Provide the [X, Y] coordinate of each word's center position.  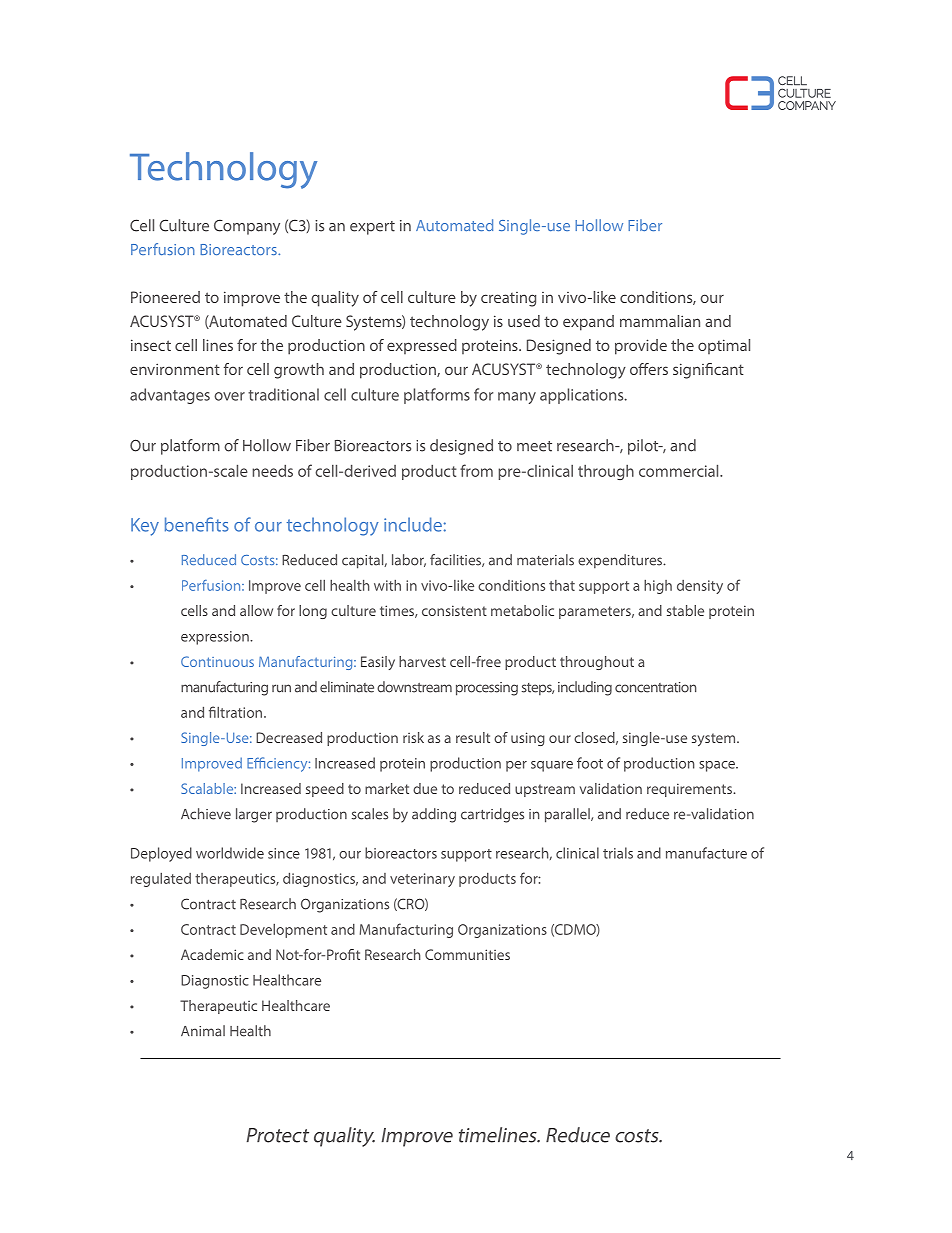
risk [413, 737]
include [413, 524]
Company [247, 227]
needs [272, 470]
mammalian [660, 321]
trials [618, 853]
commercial [680, 470]
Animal [203, 1031]
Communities [467, 954]
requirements [690, 790]
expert [372, 228]
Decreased [289, 737]
